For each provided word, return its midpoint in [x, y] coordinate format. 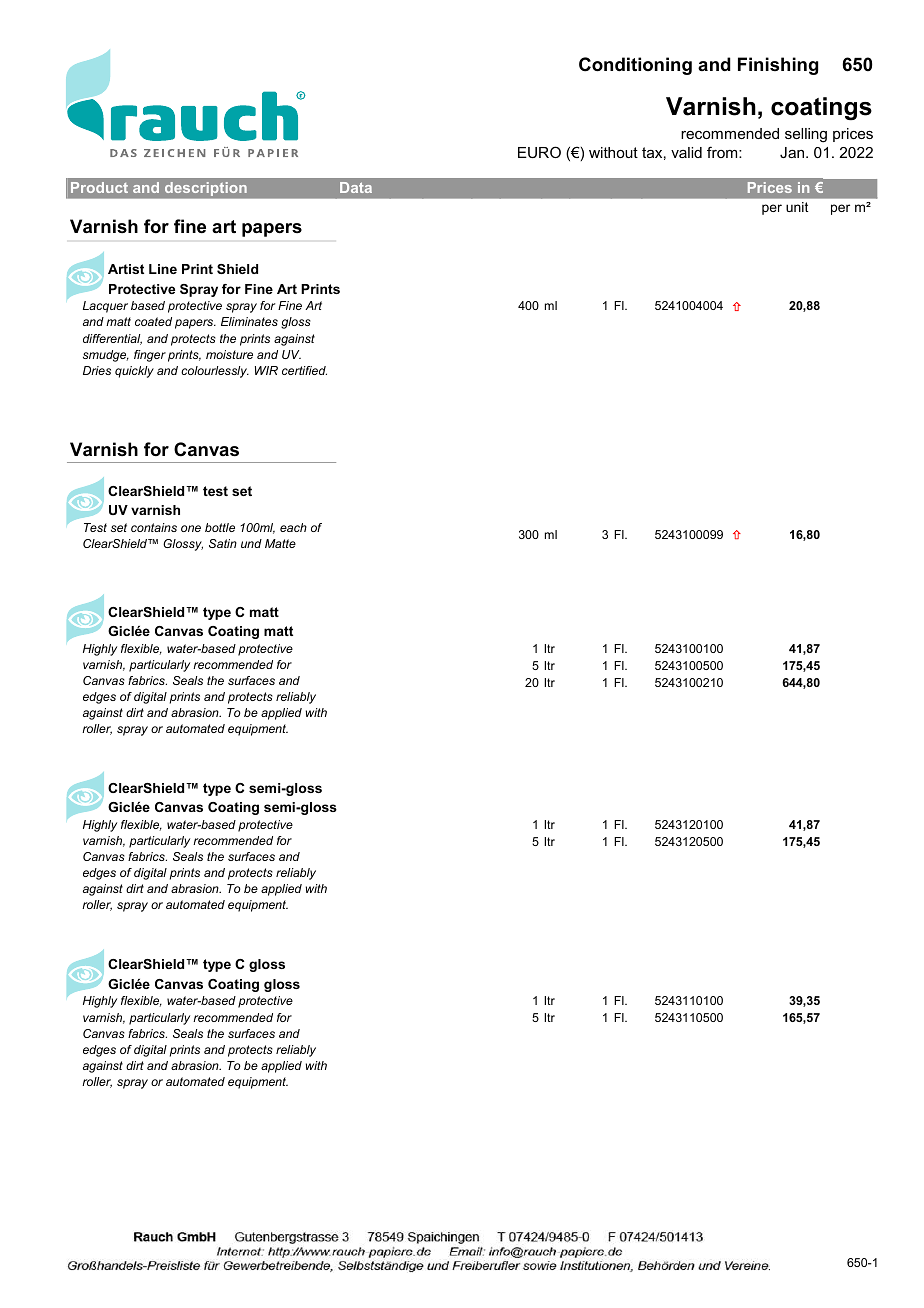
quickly [134, 372]
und [251, 543]
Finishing [778, 66]
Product [99, 187]
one [191, 528]
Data [356, 187]
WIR [266, 370]
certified [304, 370]
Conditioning [635, 66]
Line [163, 269]
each [293, 527]
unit [797, 207]
